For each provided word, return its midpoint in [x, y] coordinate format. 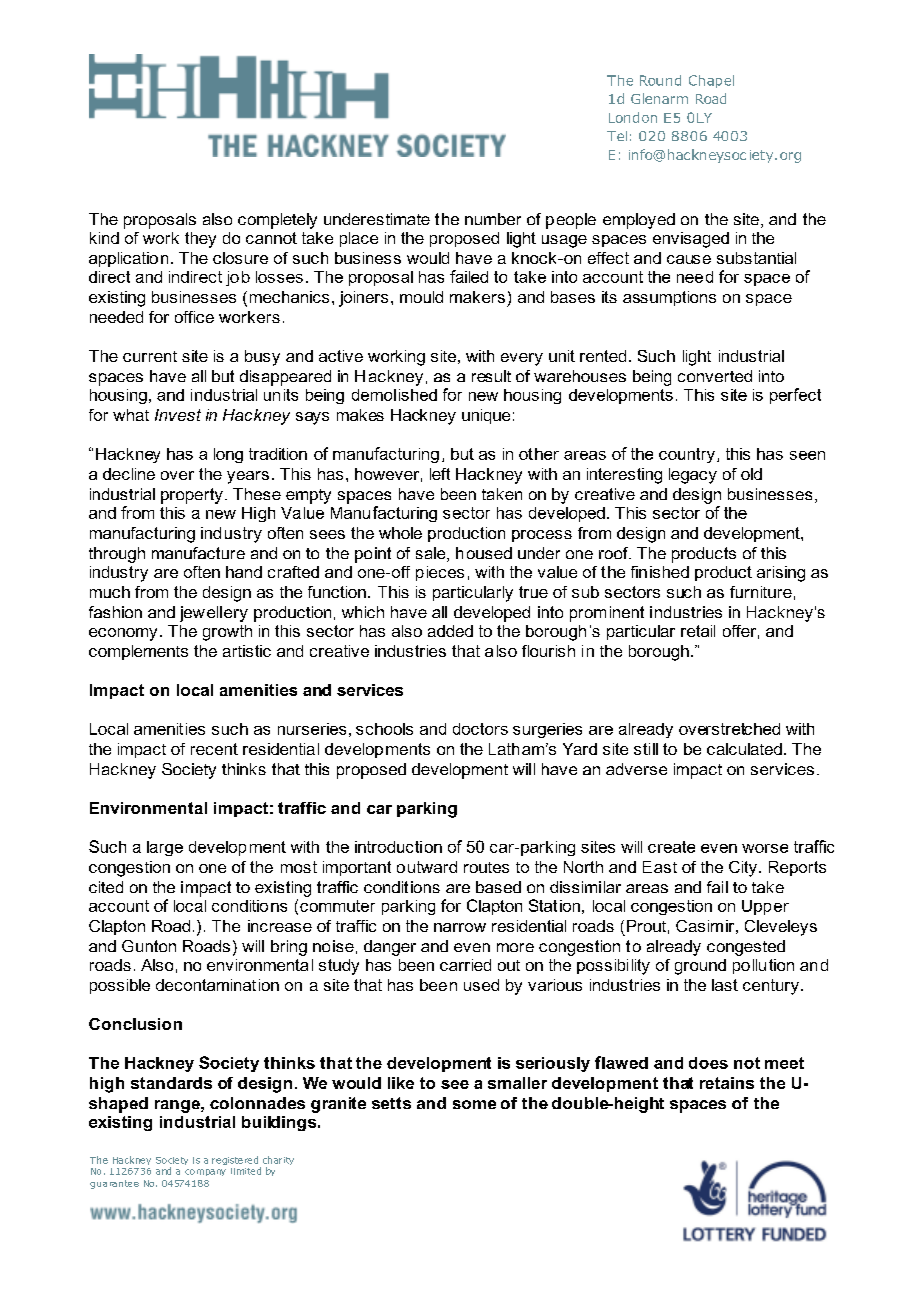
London [633, 117]
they [200, 240]
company [205, 1172]
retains [727, 1083]
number [493, 219]
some [474, 1104]
